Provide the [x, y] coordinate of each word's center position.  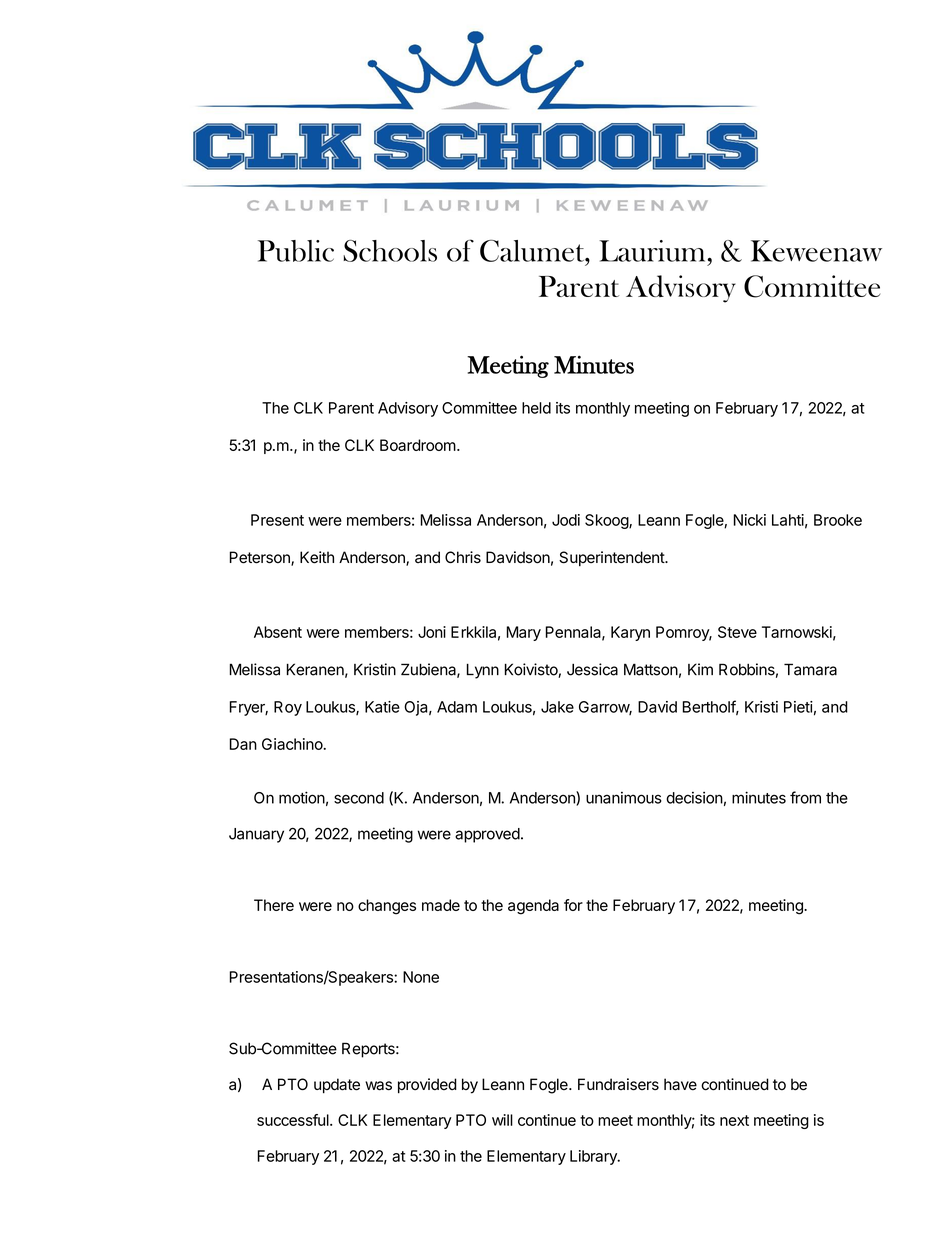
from [805, 797]
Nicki [750, 520]
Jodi [566, 520]
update [337, 1086]
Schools [390, 251]
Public [296, 251]
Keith [317, 557]
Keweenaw [816, 251]
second [359, 798]
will [502, 1120]
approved [487, 835]
